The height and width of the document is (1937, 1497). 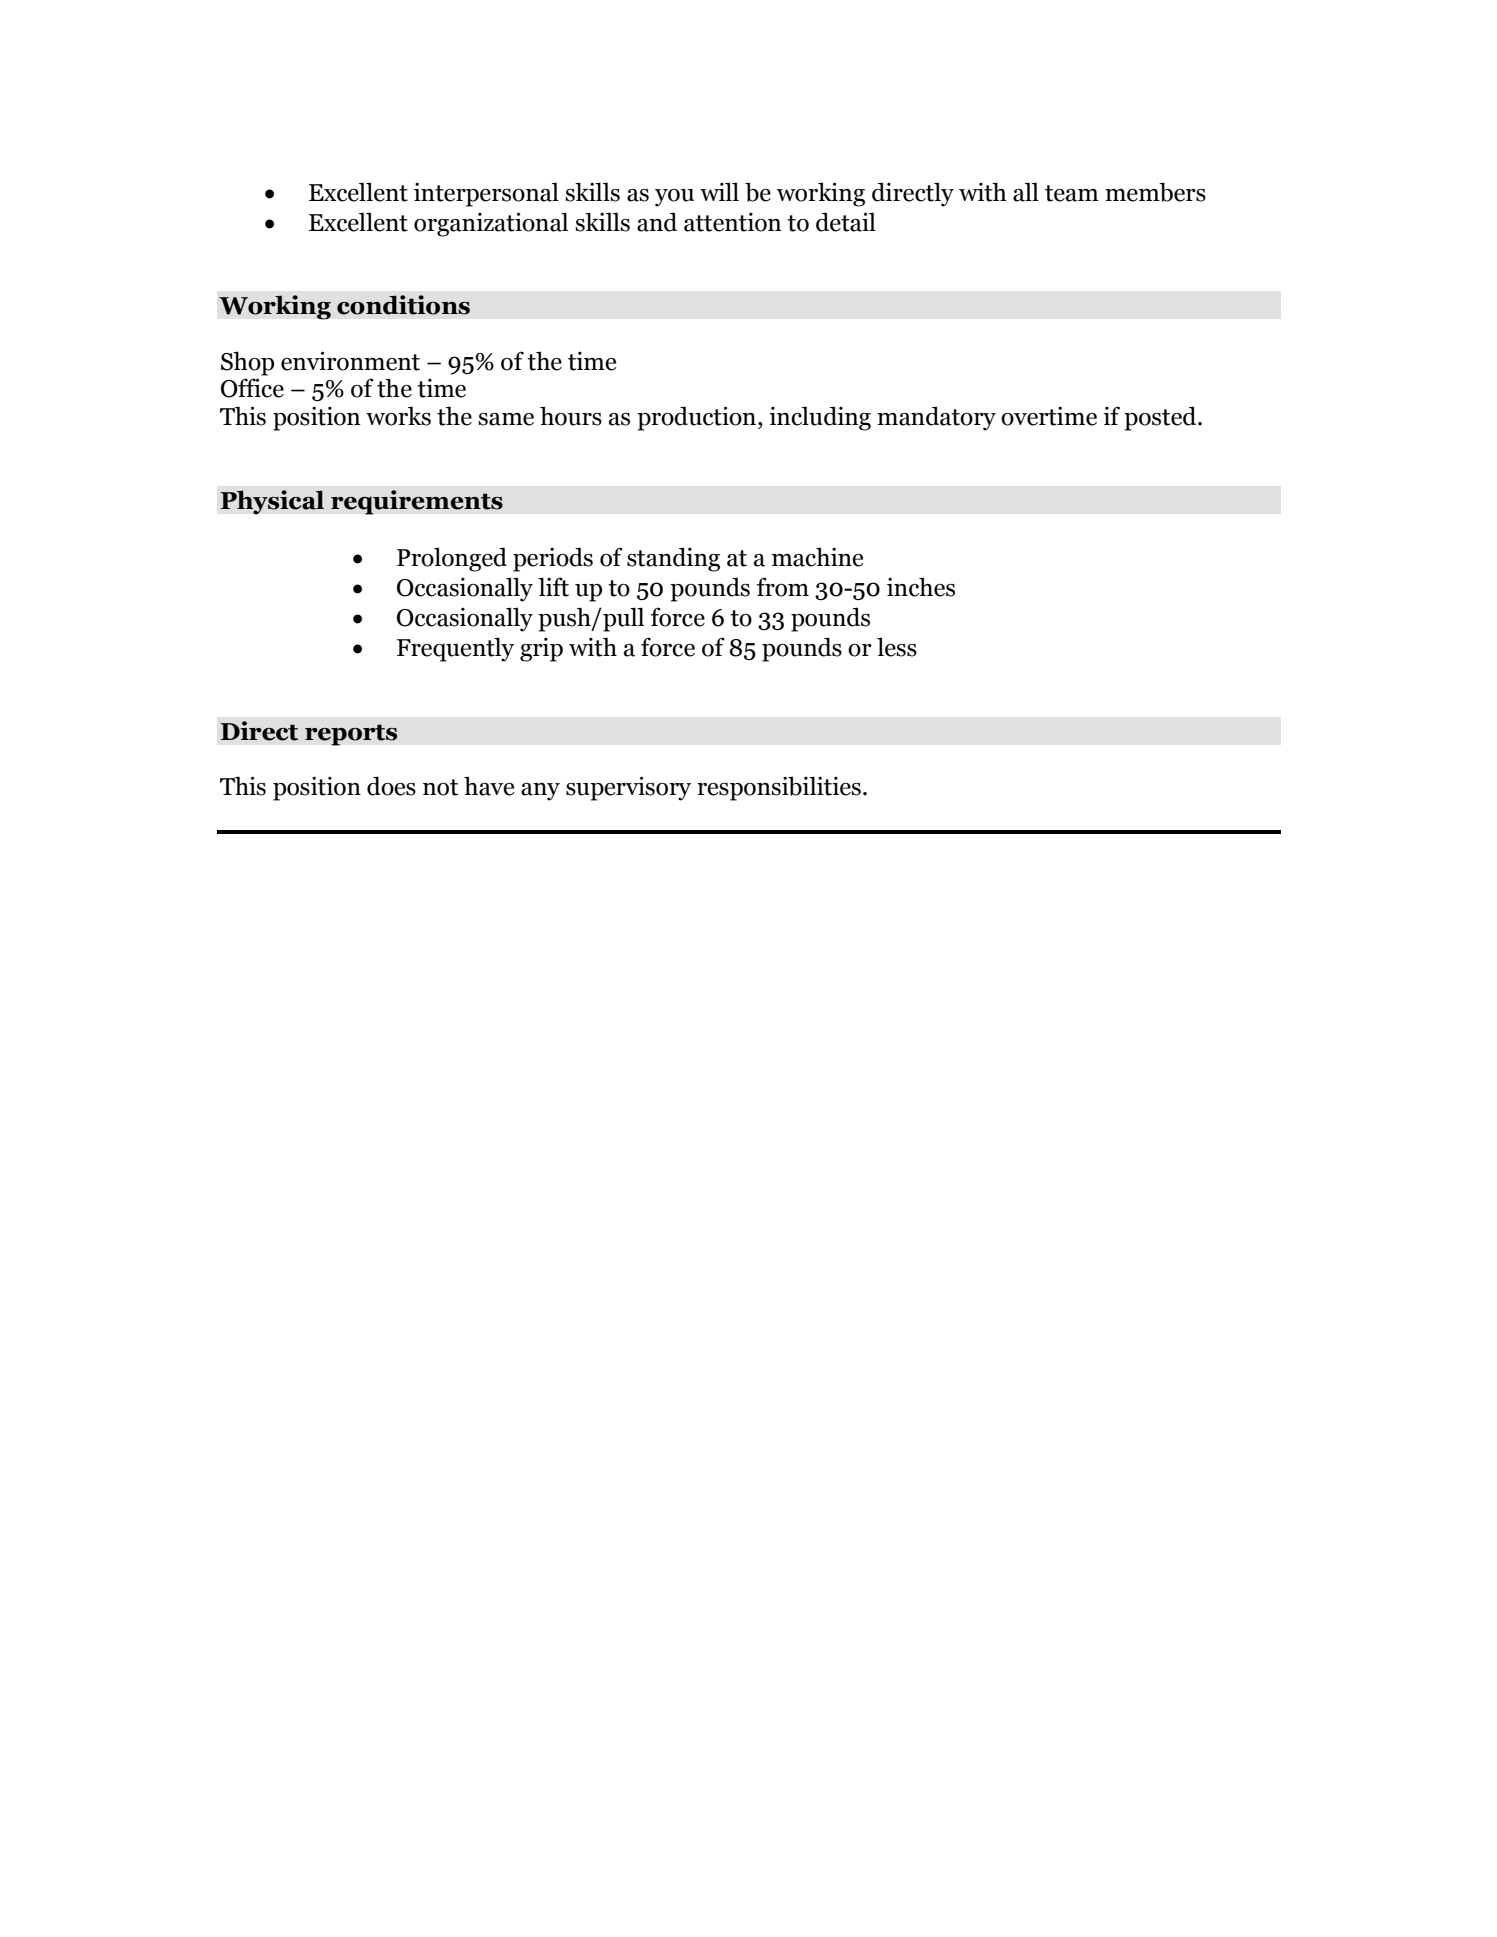 What do you see at coordinates (897, 647) in the document?
I see `less` at bounding box center [897, 647].
